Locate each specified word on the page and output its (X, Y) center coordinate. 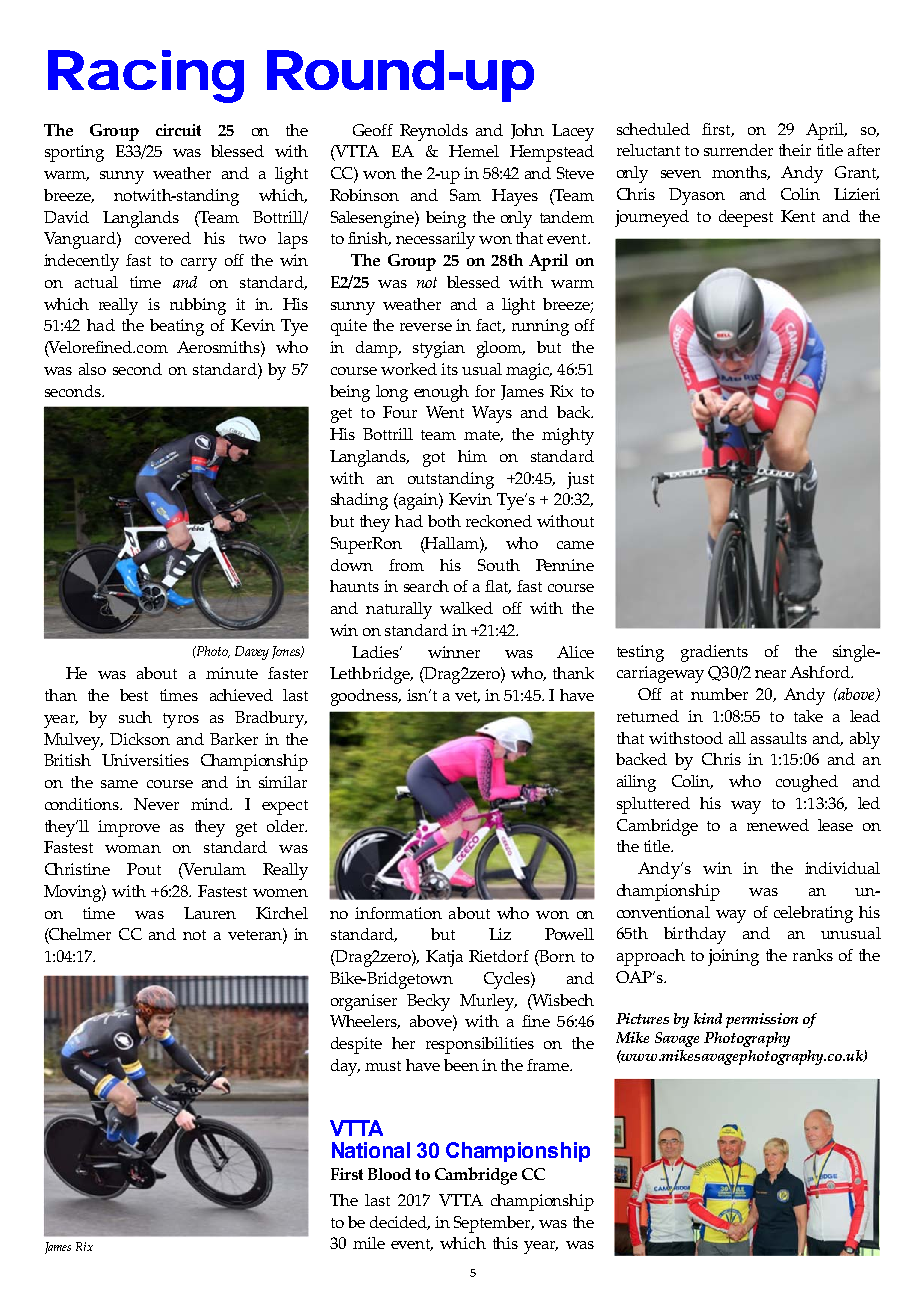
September (493, 1224)
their (795, 150)
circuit (178, 130)
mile (369, 1243)
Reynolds (434, 132)
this (505, 1243)
